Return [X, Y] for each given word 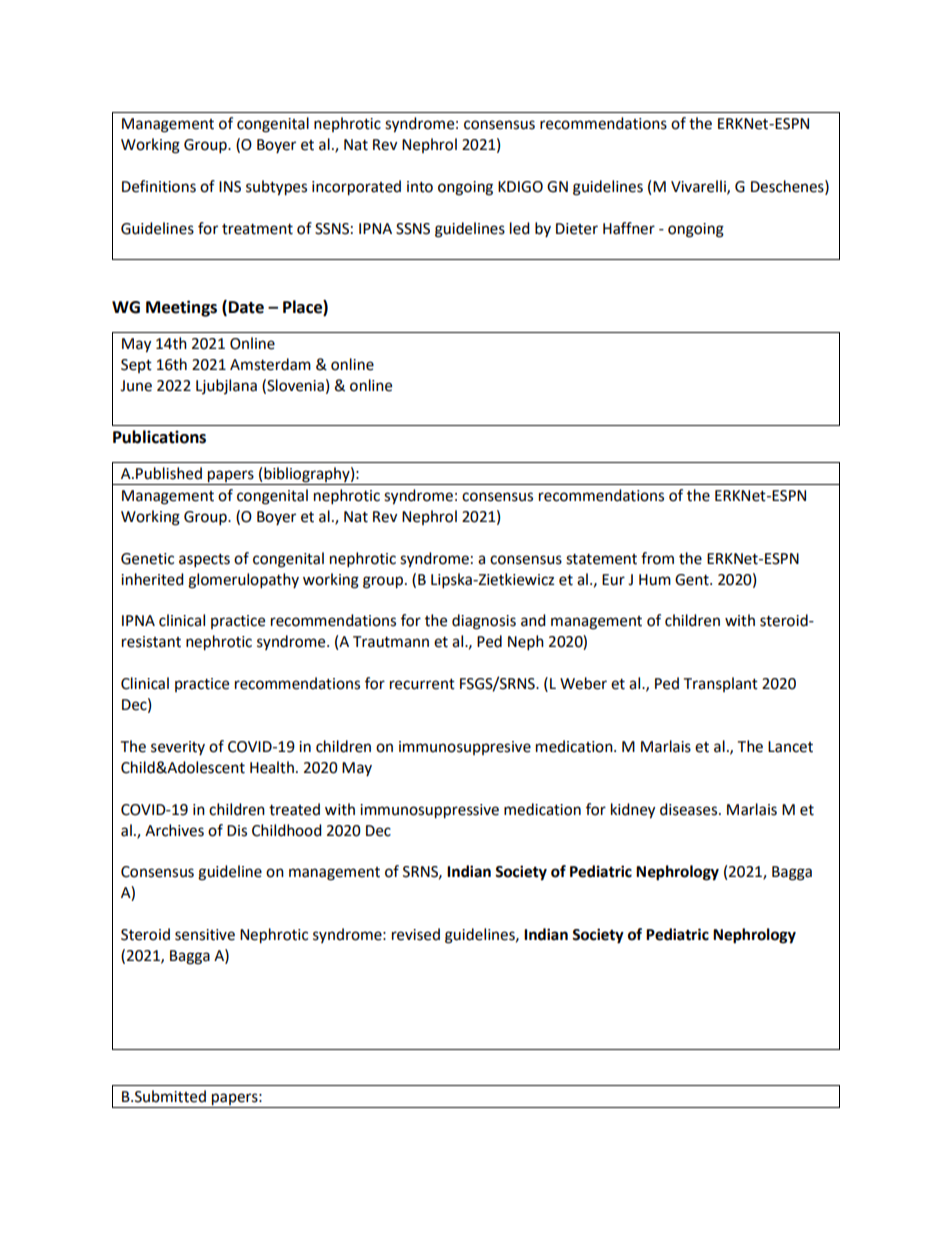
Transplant [720, 684]
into [420, 187]
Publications [159, 437]
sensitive [205, 935]
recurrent [422, 684]
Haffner [629, 228]
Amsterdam [270, 364]
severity [178, 748]
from [657, 558]
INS [230, 187]
